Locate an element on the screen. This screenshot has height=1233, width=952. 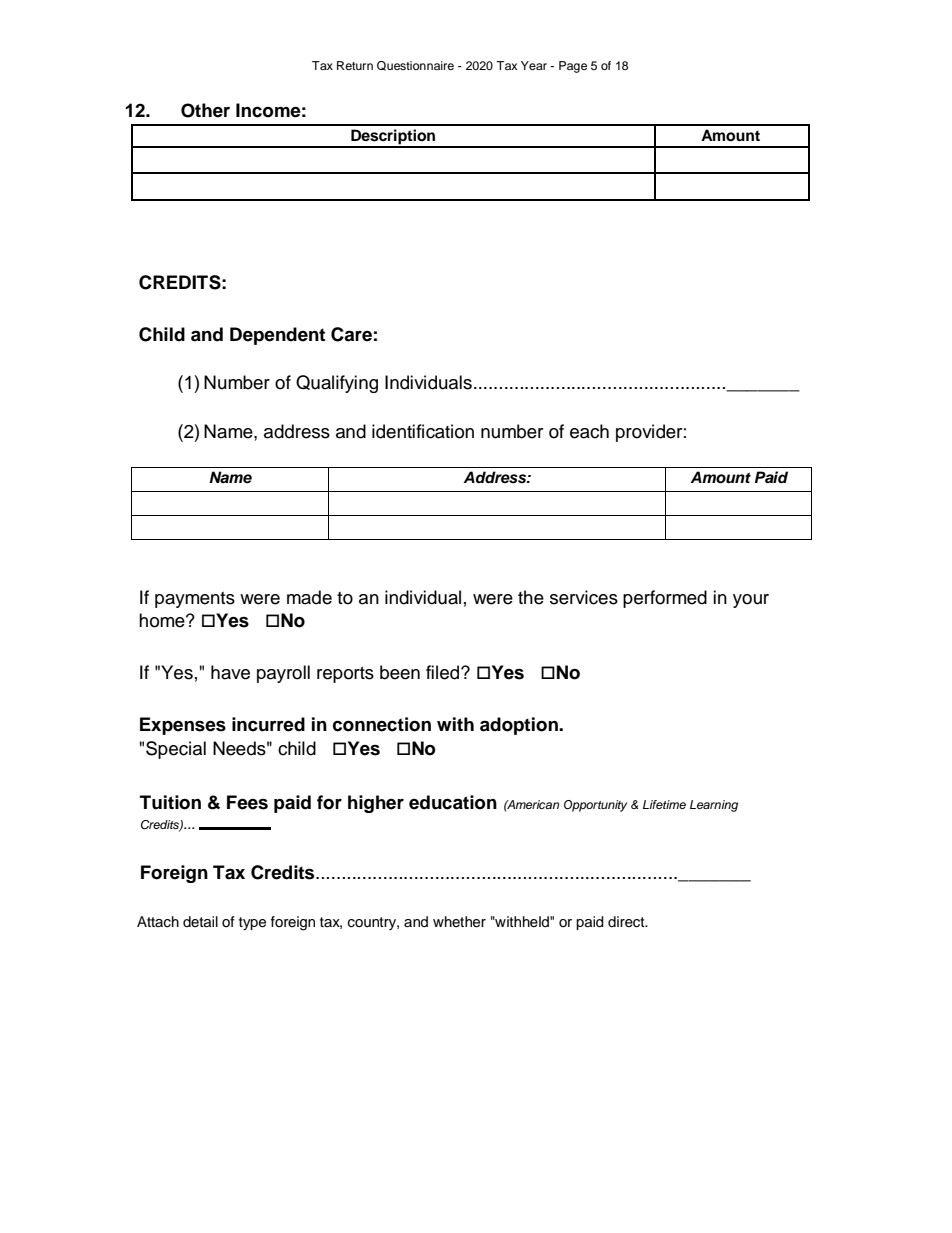
type is located at coordinates (252, 923).
